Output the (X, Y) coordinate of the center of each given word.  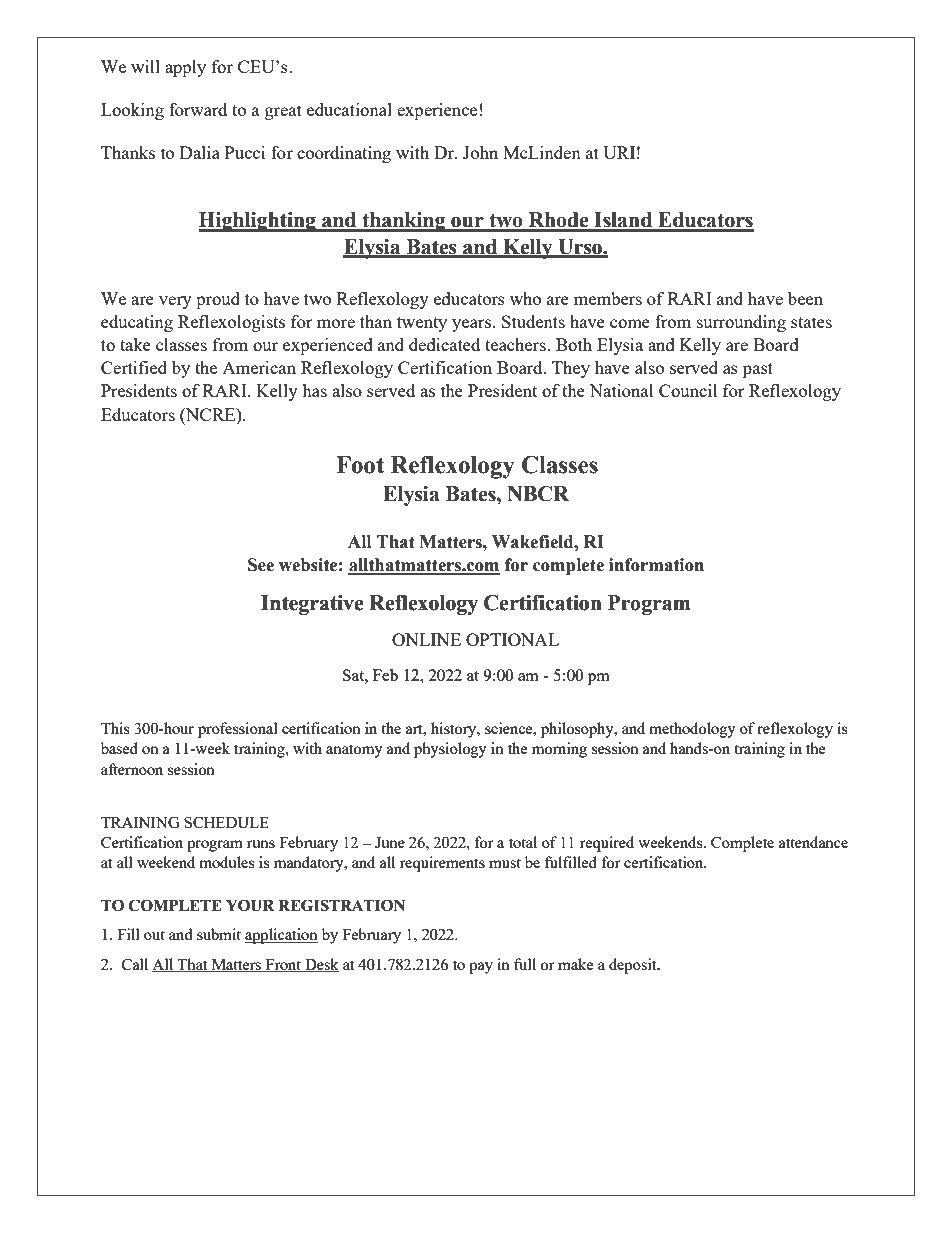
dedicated (444, 344)
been (805, 298)
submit (219, 934)
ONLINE (426, 639)
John (480, 152)
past (758, 370)
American (259, 367)
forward (198, 109)
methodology (692, 730)
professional (238, 730)
